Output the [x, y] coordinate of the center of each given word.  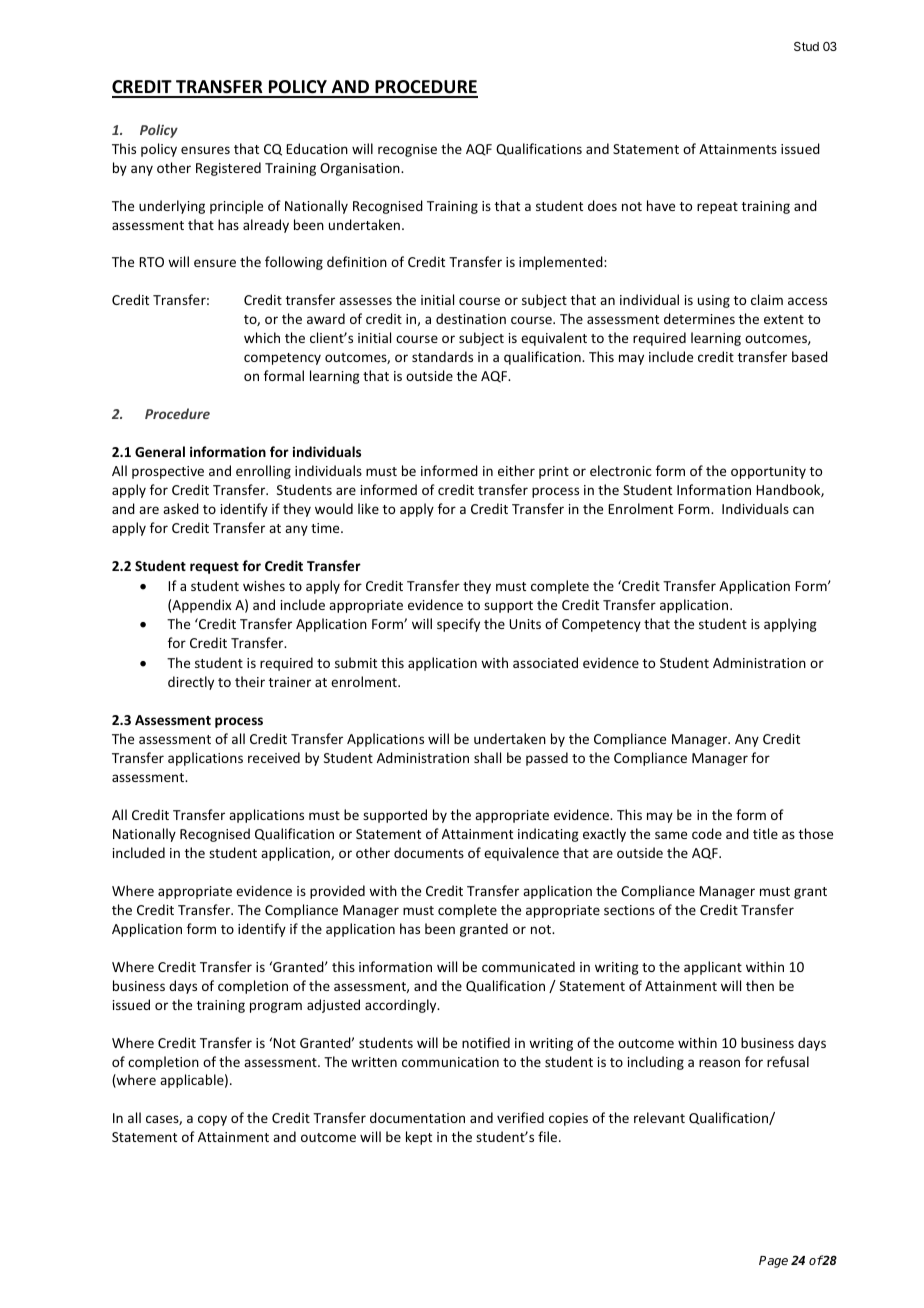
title [765, 833]
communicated [528, 966]
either [516, 470]
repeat [717, 208]
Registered [228, 169]
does [602, 205]
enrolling [263, 472]
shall [487, 757]
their [250, 681]
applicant [713, 968]
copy [212, 1120]
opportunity [768, 472]
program [276, 1007]
